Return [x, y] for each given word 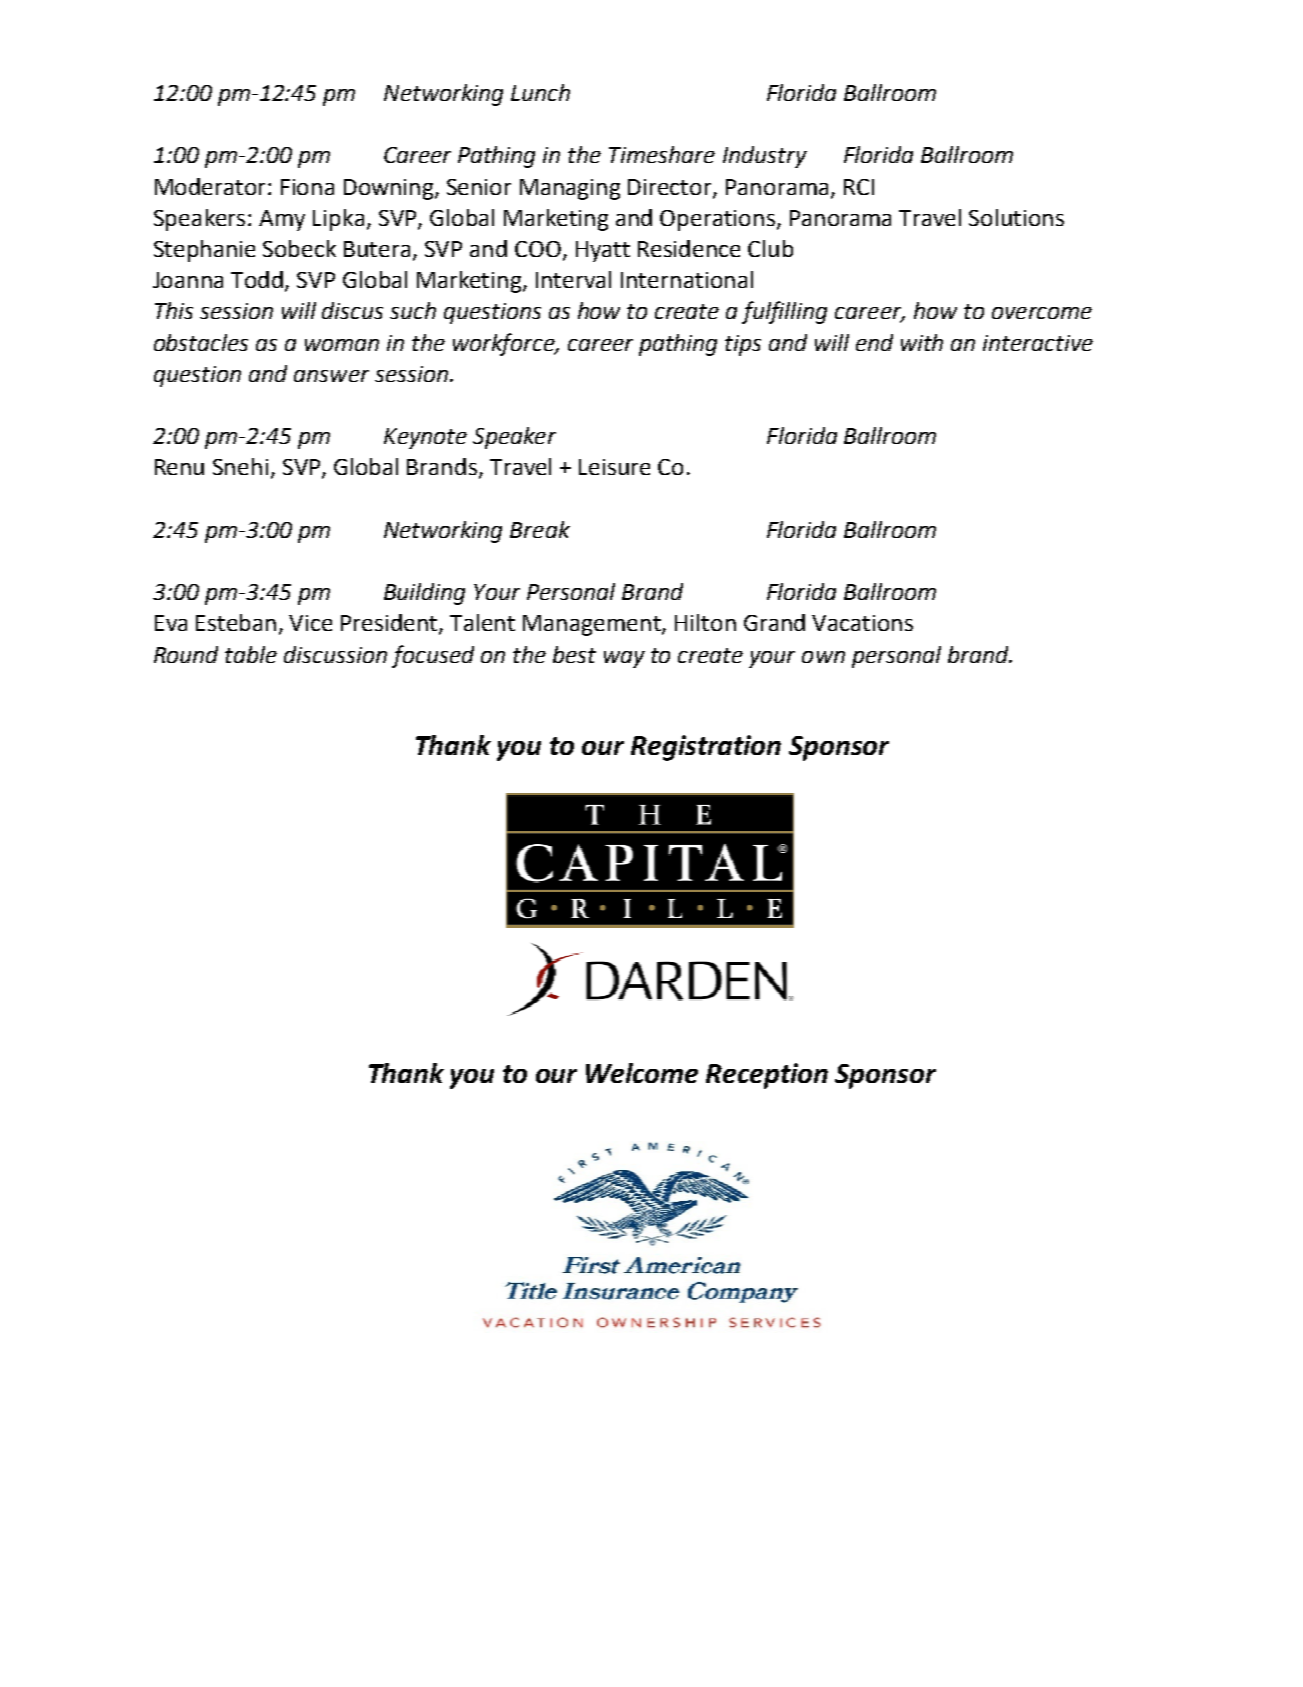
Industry [765, 157]
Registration [706, 748]
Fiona [307, 187]
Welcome [642, 1073]
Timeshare [662, 154]
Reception [767, 1076]
